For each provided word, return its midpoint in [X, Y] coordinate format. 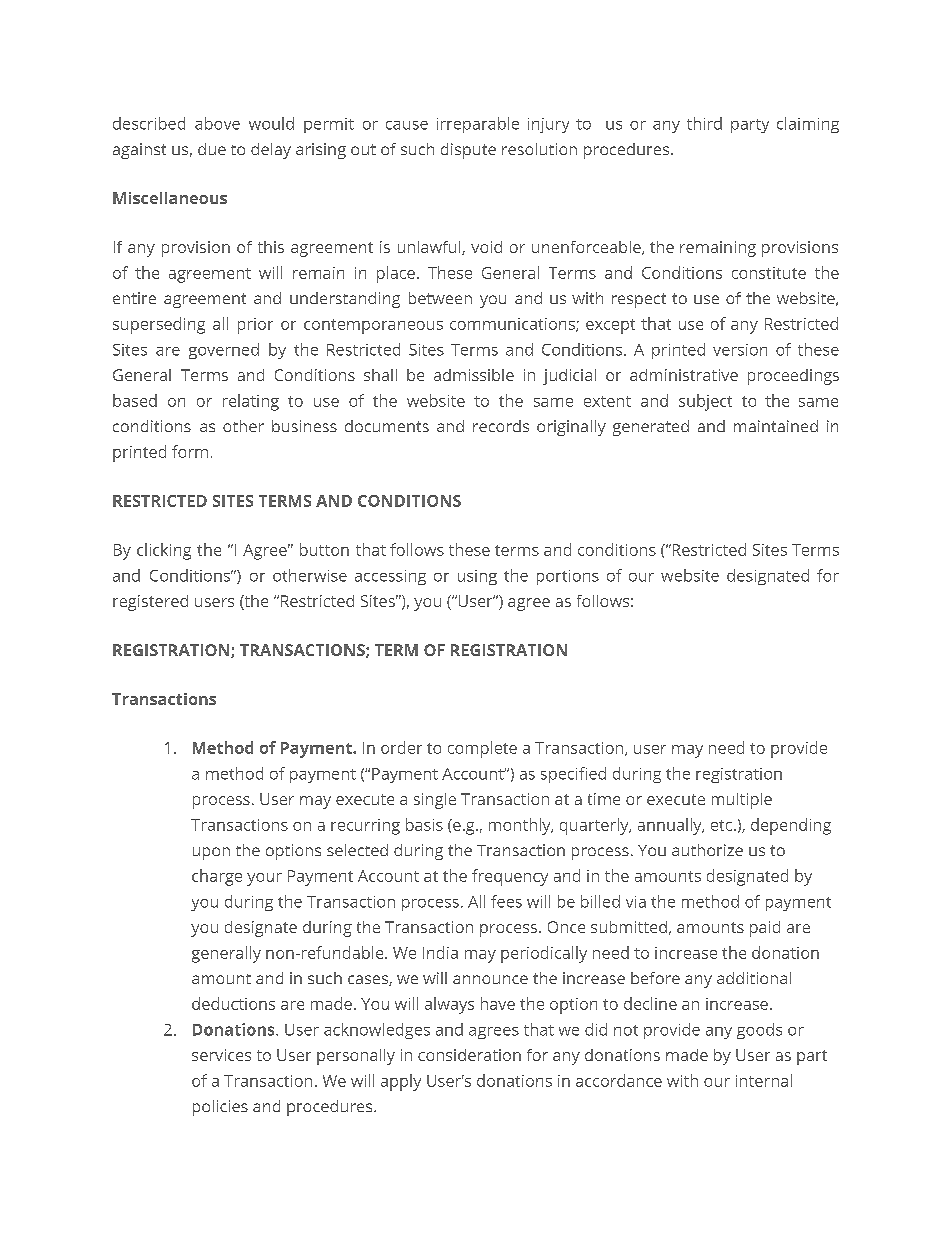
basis [424, 824]
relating [251, 402]
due [212, 149]
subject [705, 402]
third [704, 123]
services [221, 1055]
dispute [468, 151]
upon [211, 853]
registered [150, 603]
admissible [474, 375]
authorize [707, 850]
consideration [469, 1055]
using [477, 577]
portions [568, 577]
